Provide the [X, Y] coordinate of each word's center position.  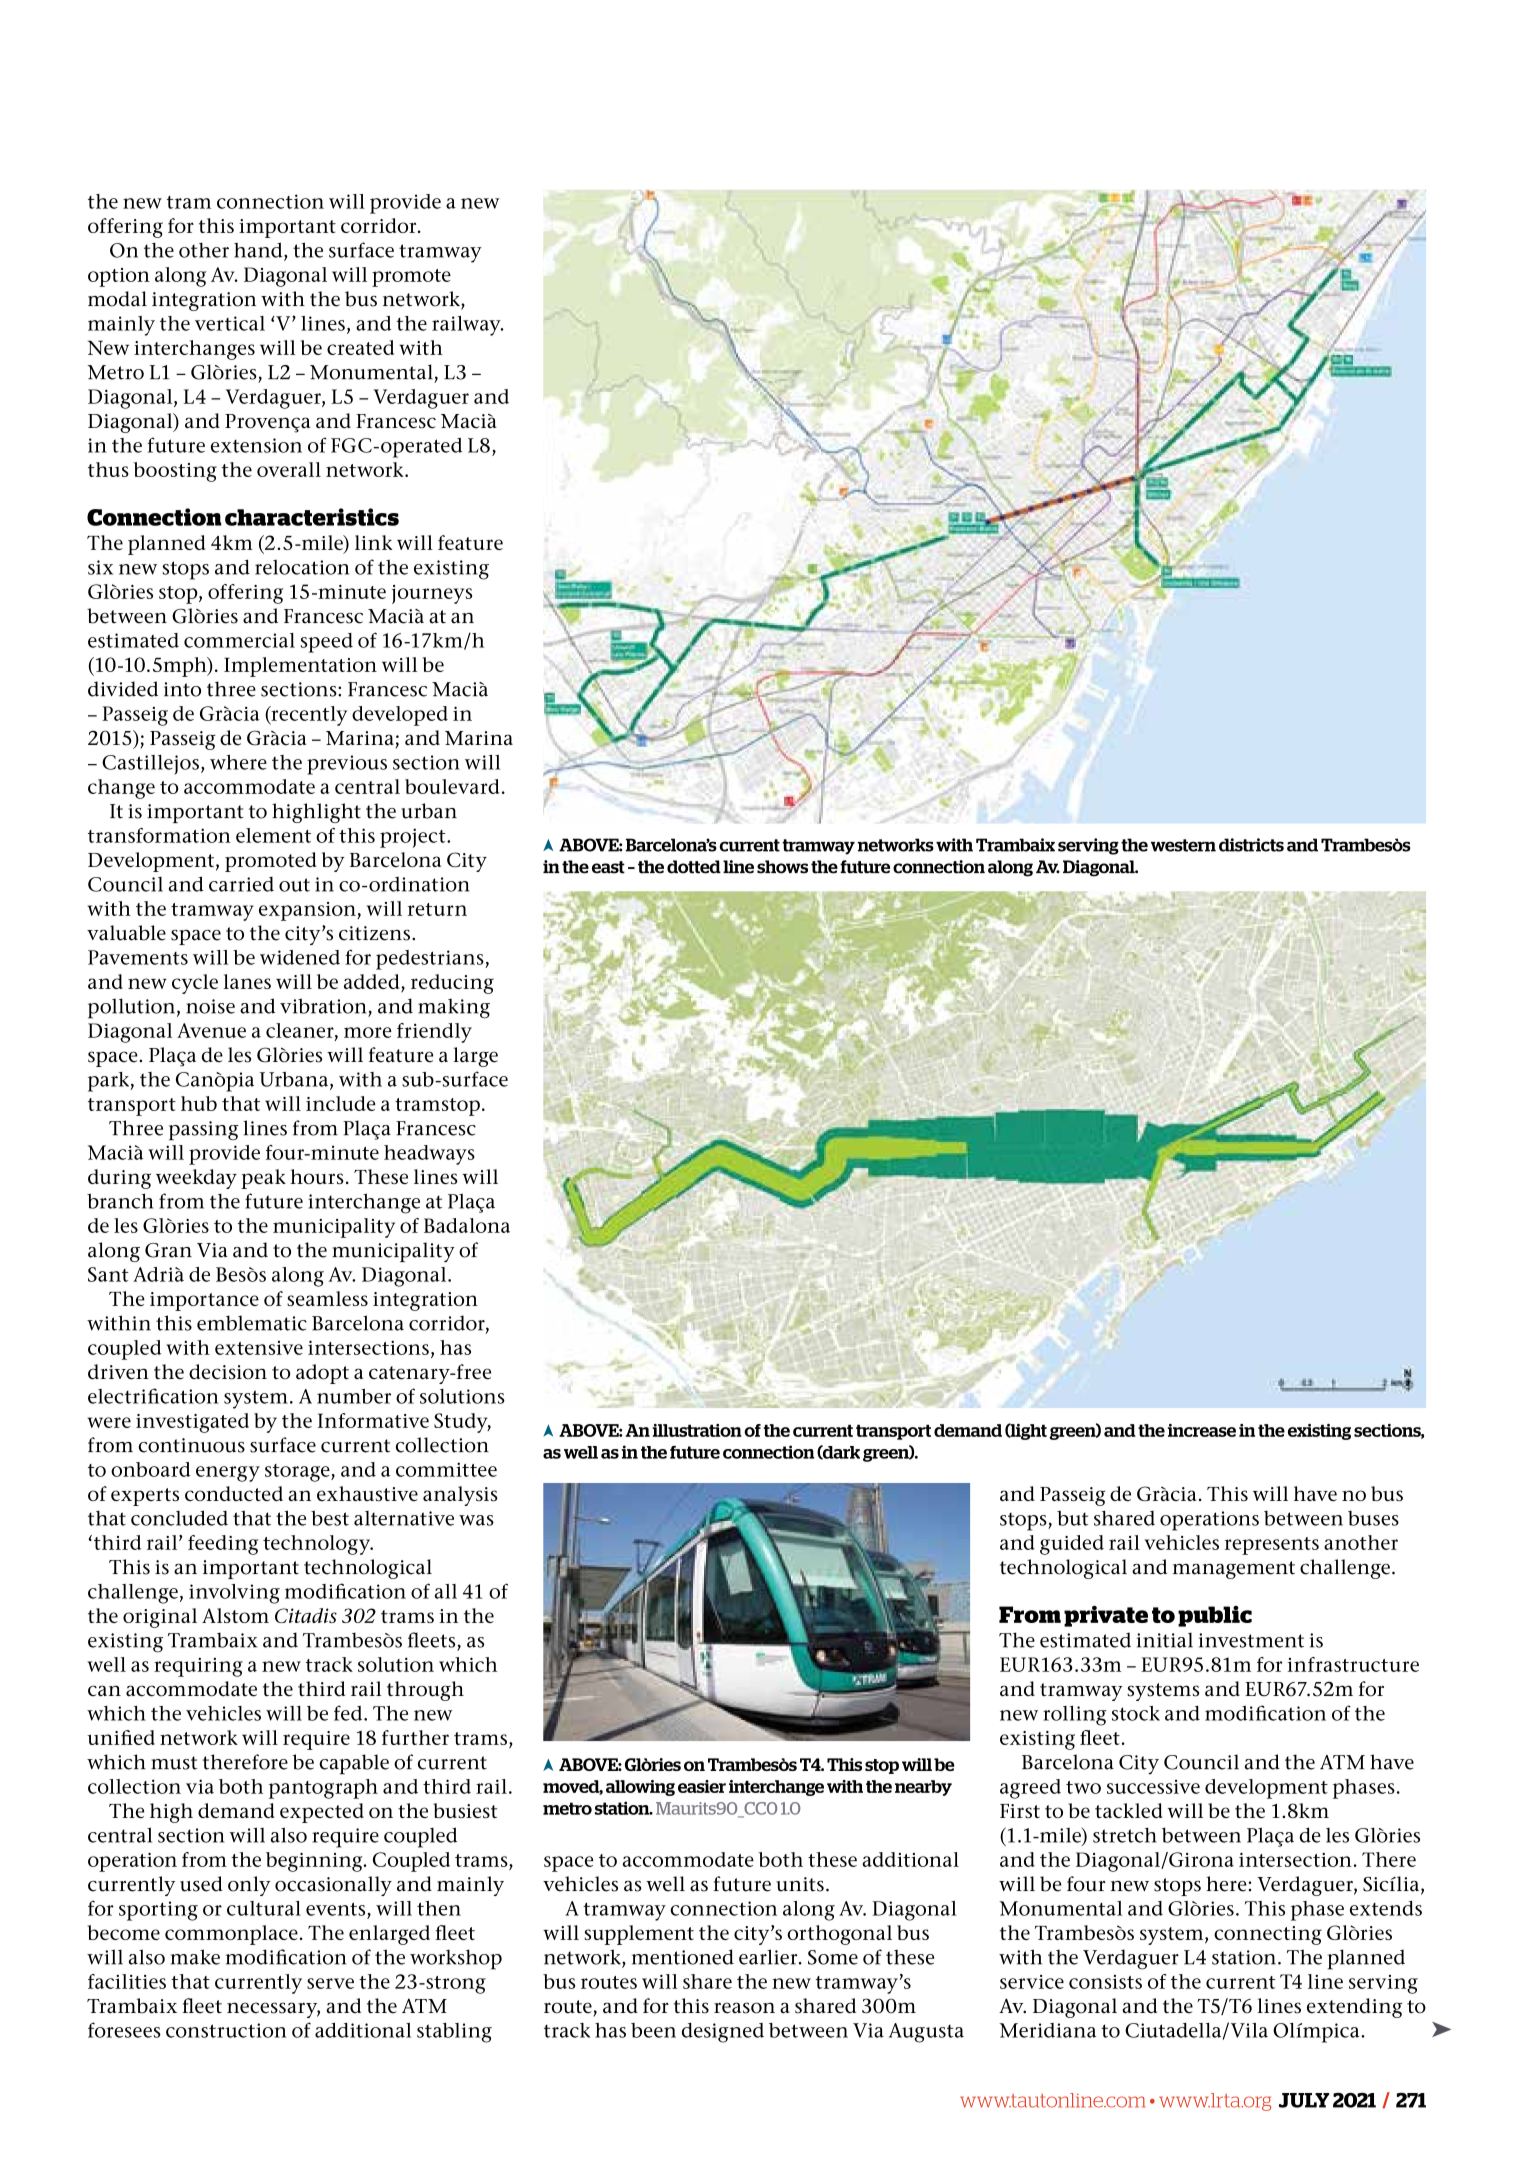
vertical [230, 323]
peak [263, 1179]
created [360, 347]
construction [226, 2030]
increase [1202, 1430]
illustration [697, 1430]
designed [723, 2033]
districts [1251, 845]
